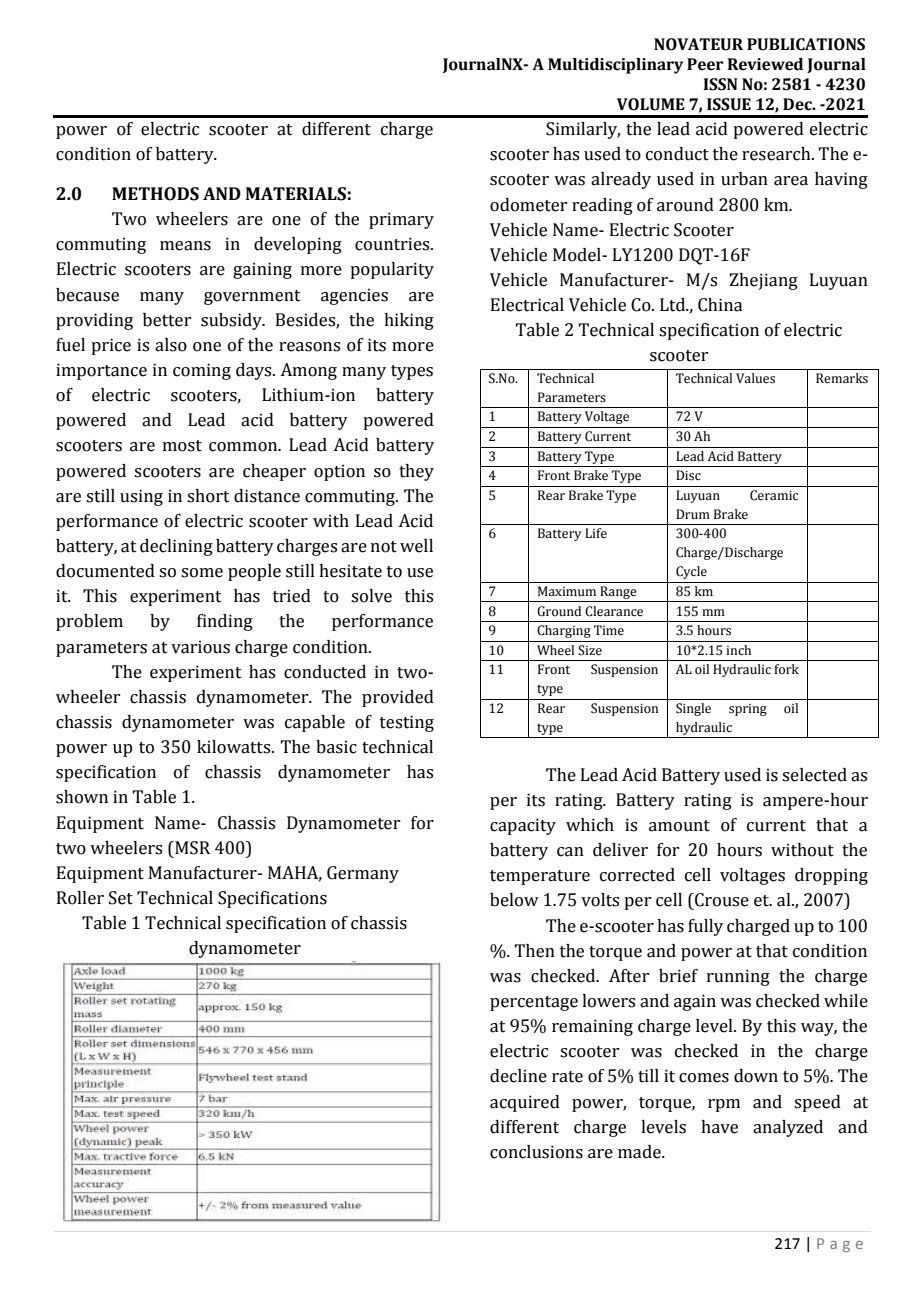  Describe the element at coordinates (80, 898) in the document. I see `Roller` at that location.
